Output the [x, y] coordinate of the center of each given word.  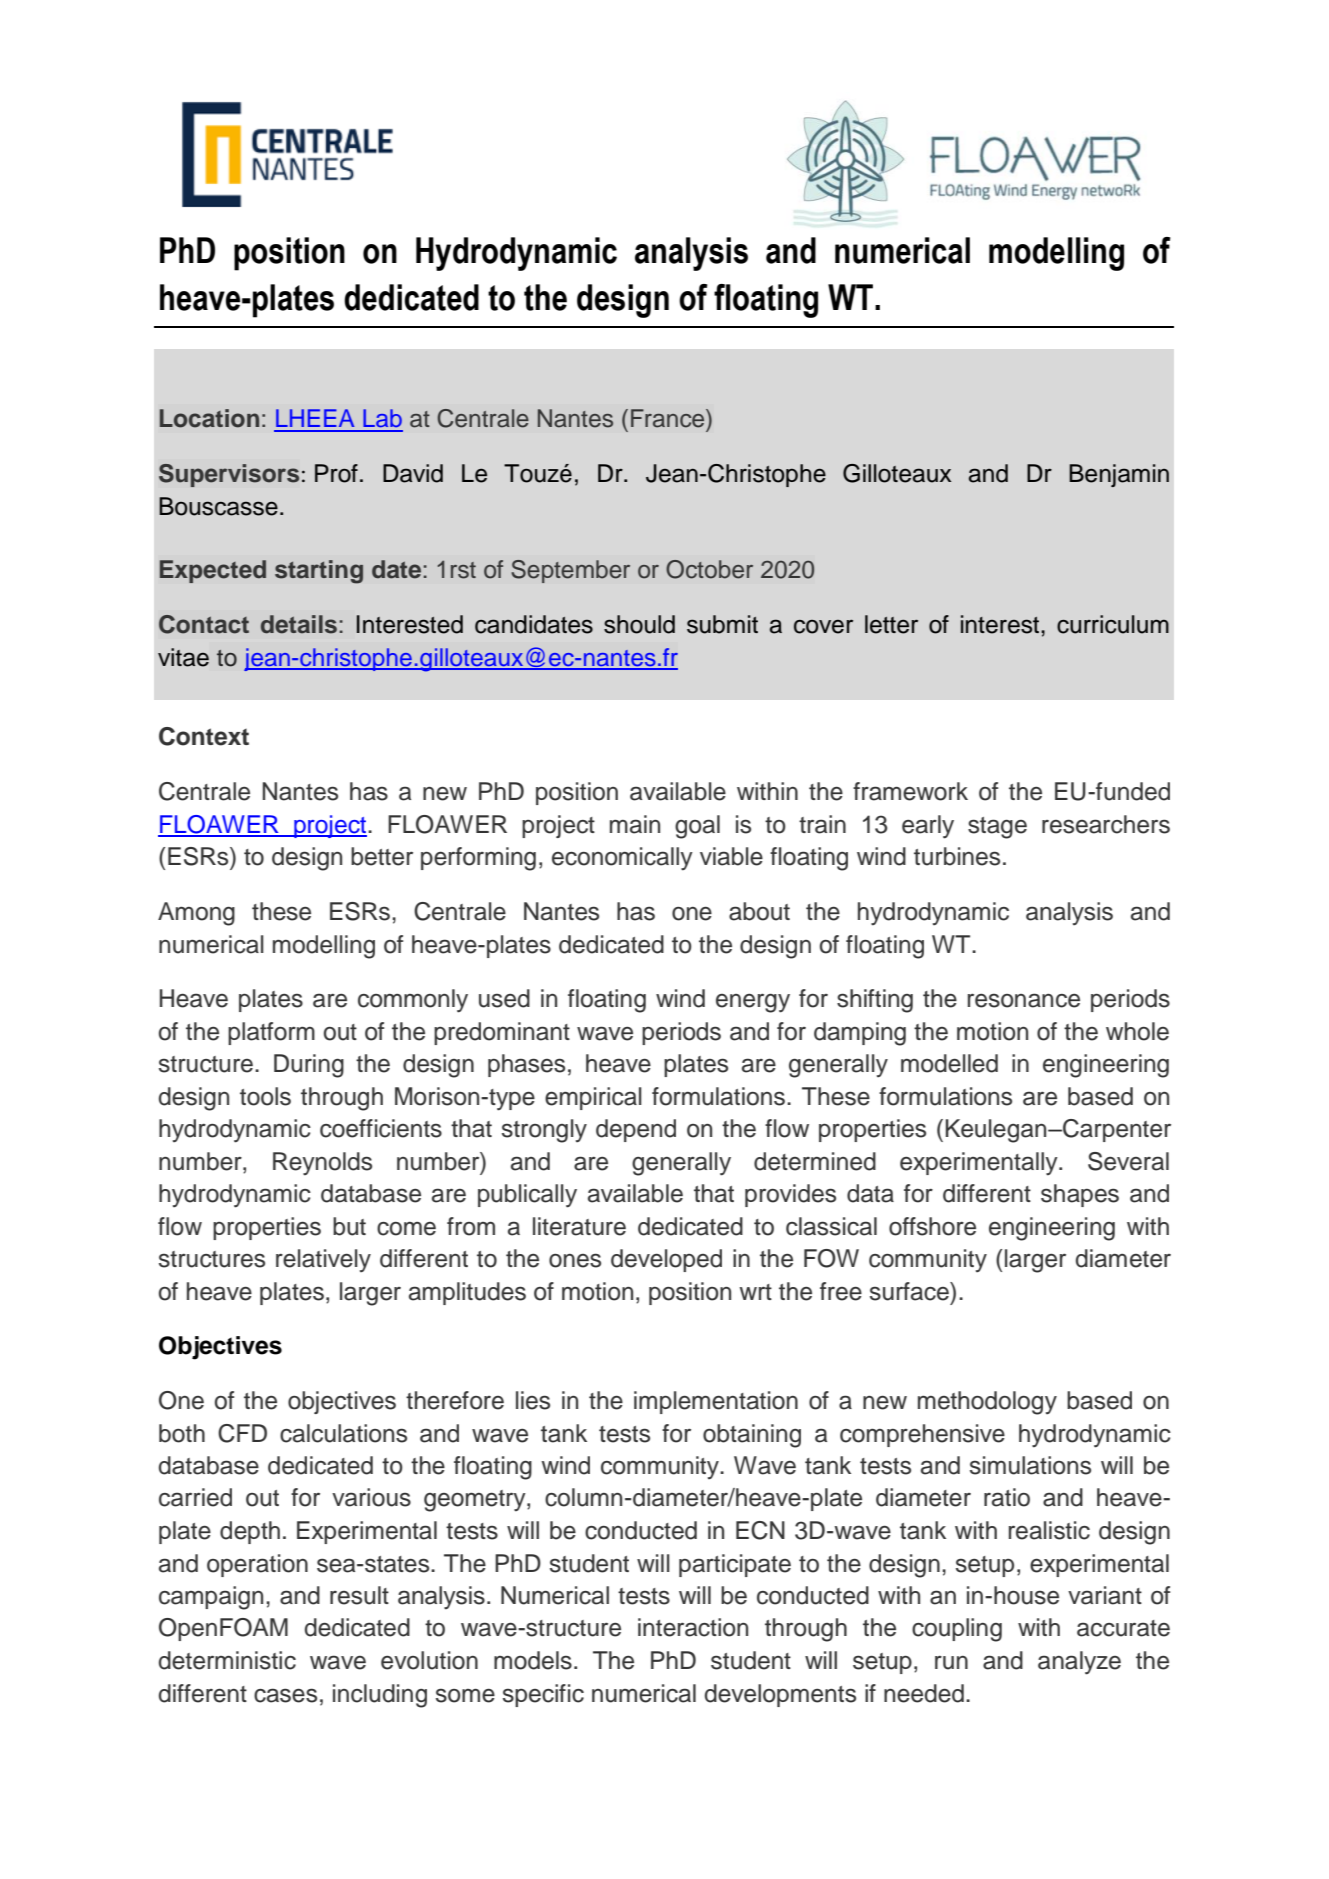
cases [285, 1695]
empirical [593, 1098]
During [309, 1066]
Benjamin [1119, 475]
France [669, 418]
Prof [336, 473]
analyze [1079, 1663]
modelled [949, 1063]
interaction [693, 1627]
